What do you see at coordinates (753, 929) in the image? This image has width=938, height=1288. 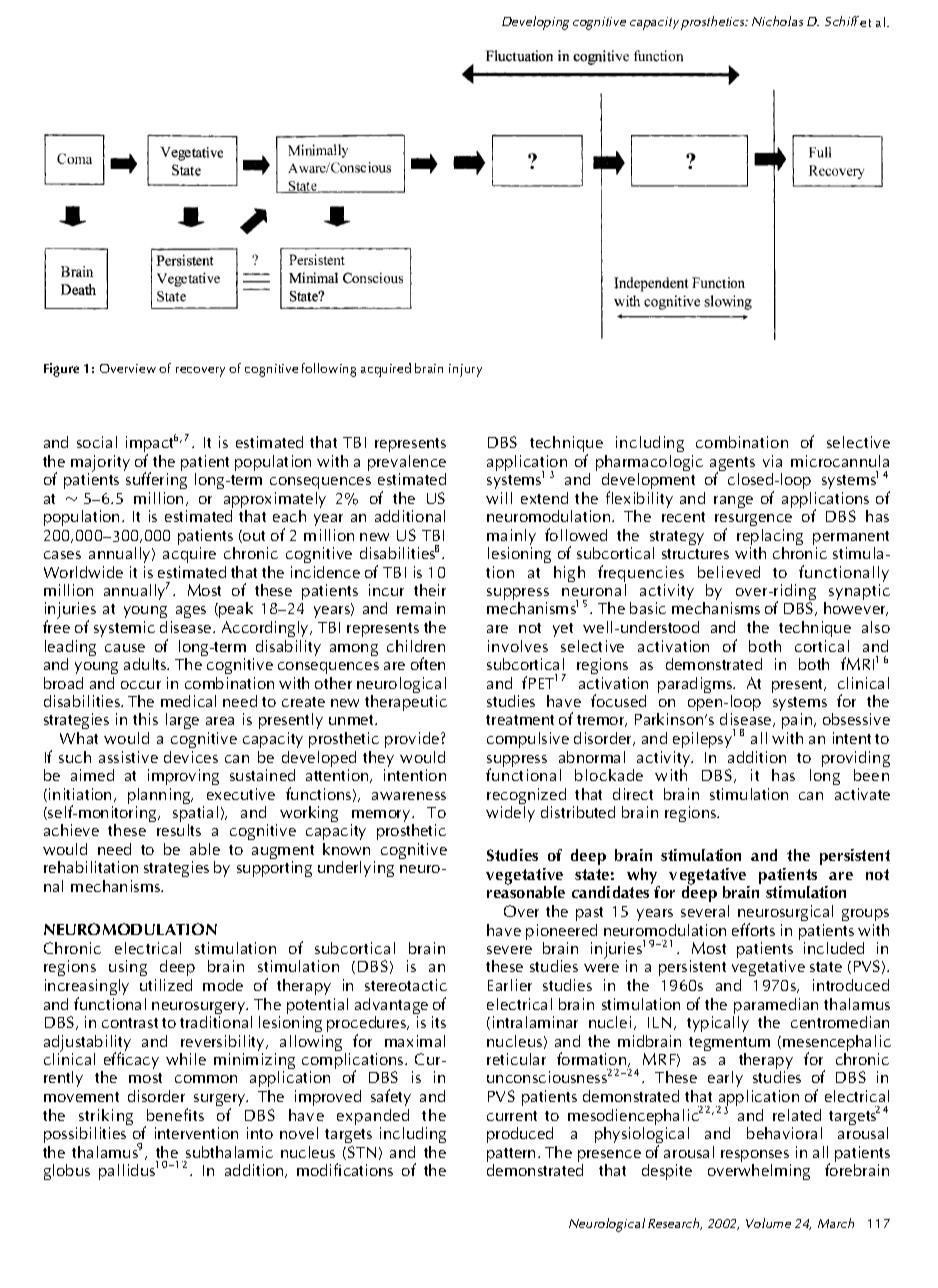 I see `efforts` at bounding box center [753, 929].
